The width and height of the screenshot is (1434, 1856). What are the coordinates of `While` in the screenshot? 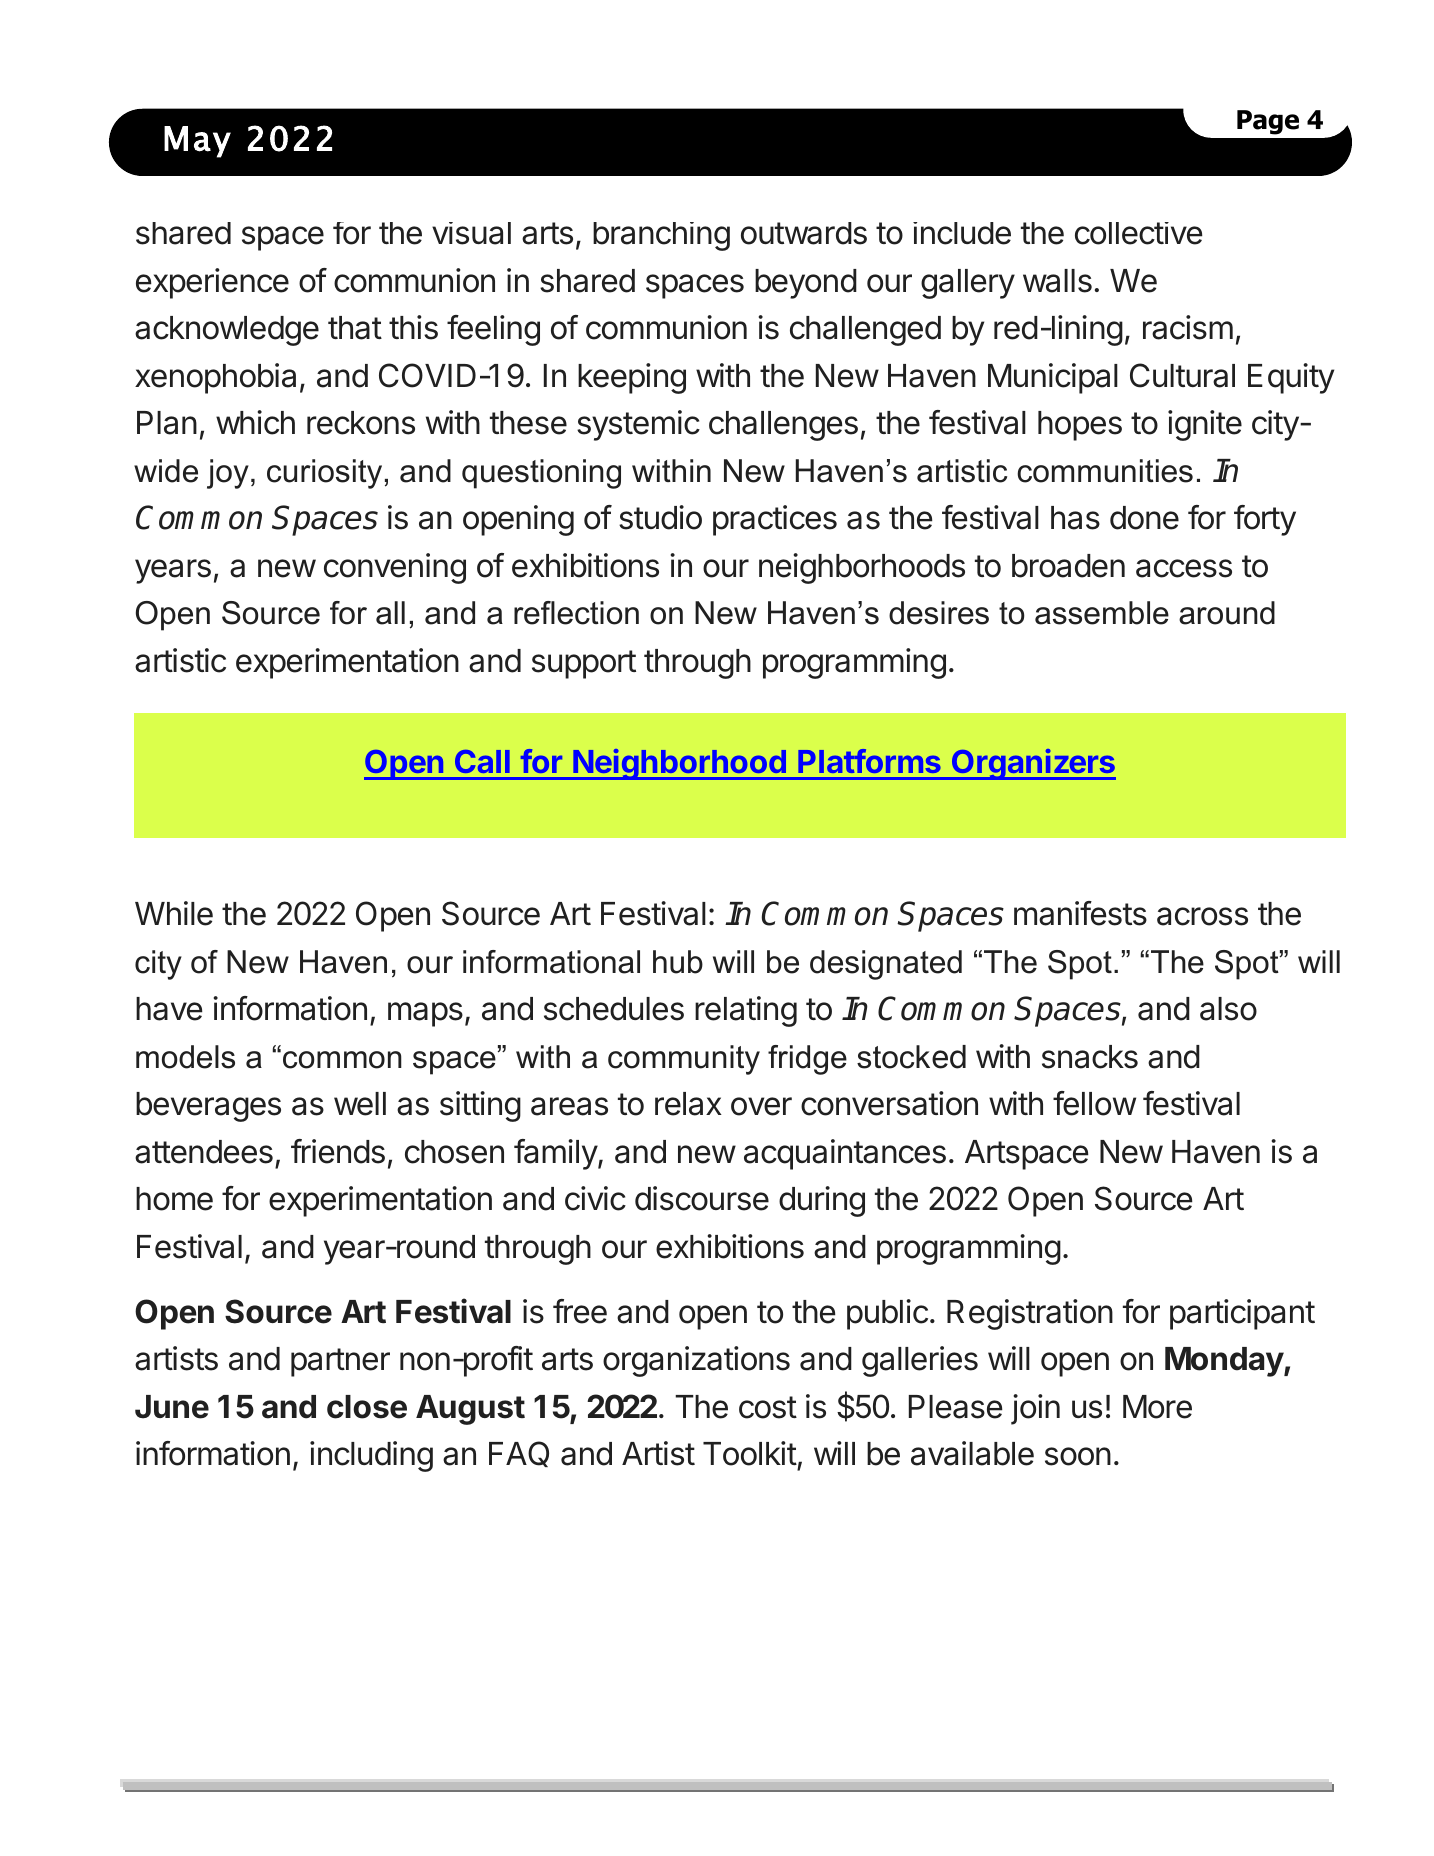 It's located at (174, 913).
